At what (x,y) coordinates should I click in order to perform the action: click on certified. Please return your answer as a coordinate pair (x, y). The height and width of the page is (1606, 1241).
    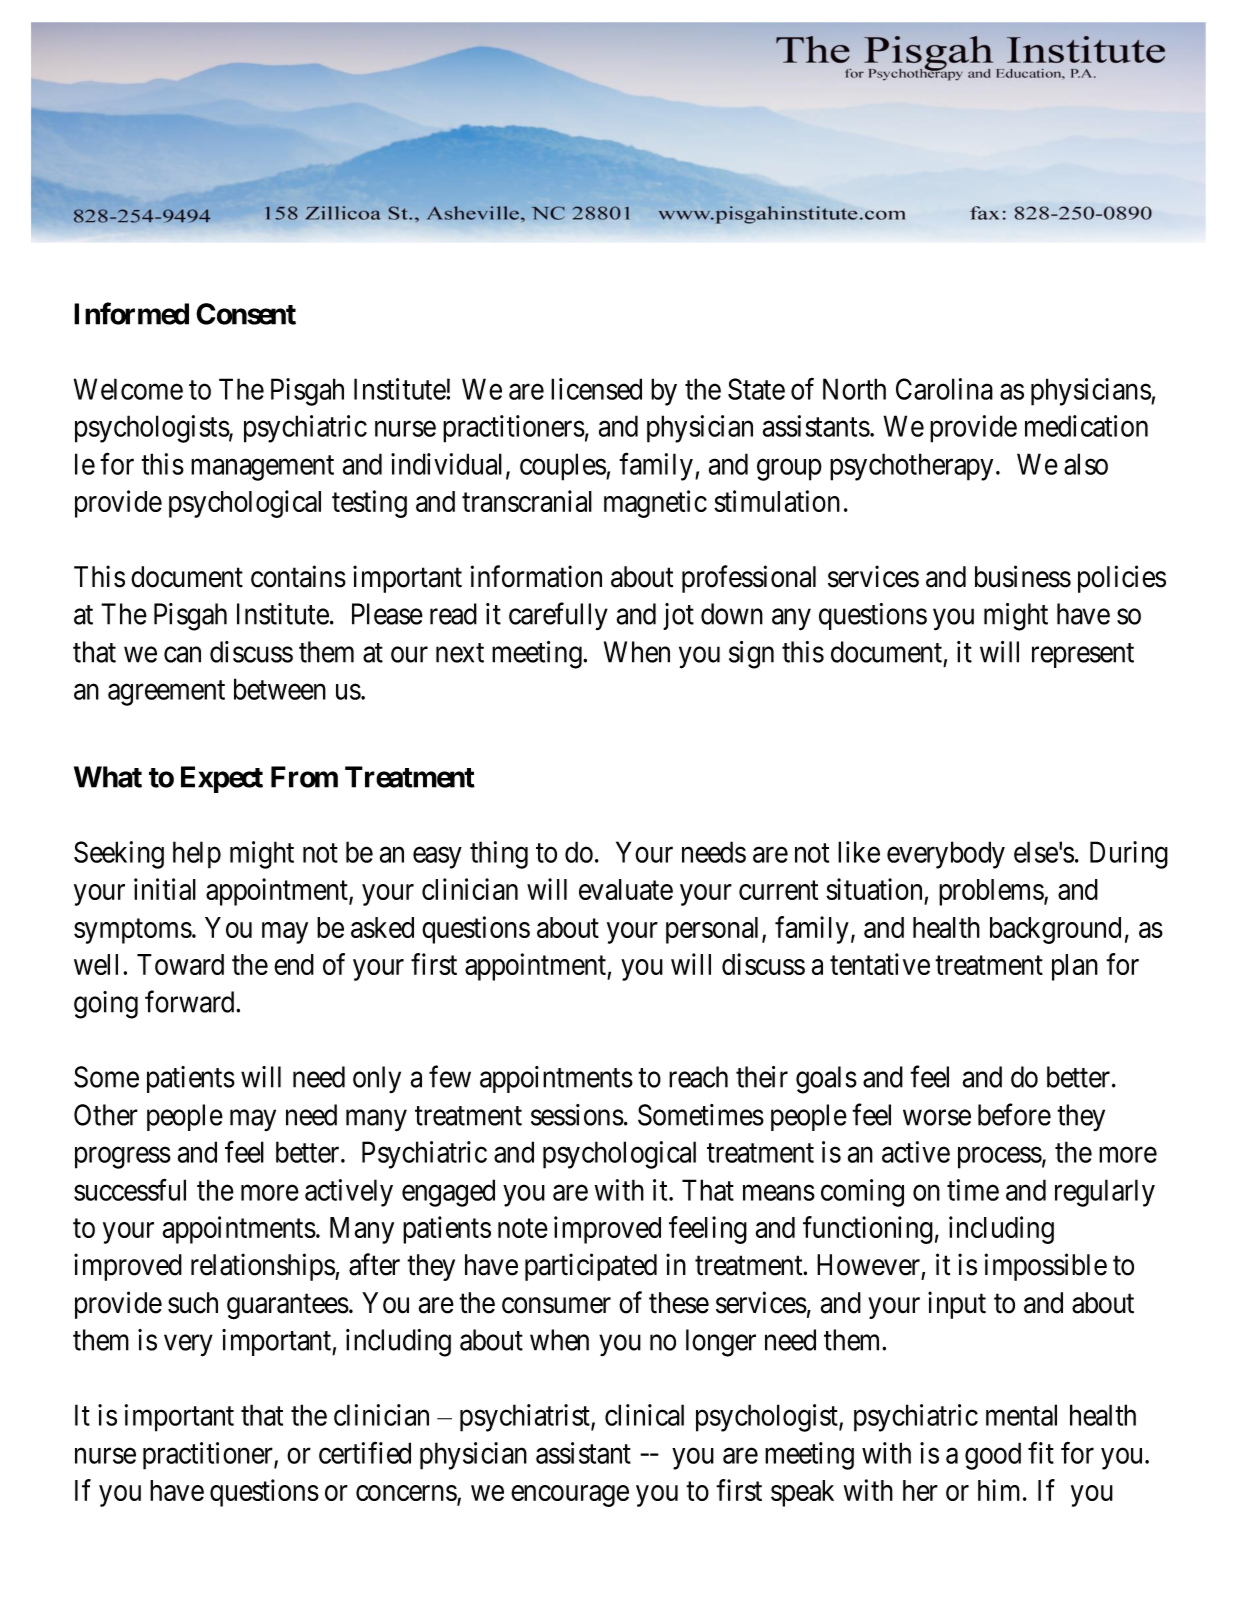
    Looking at the image, I should click on (365, 1453).
